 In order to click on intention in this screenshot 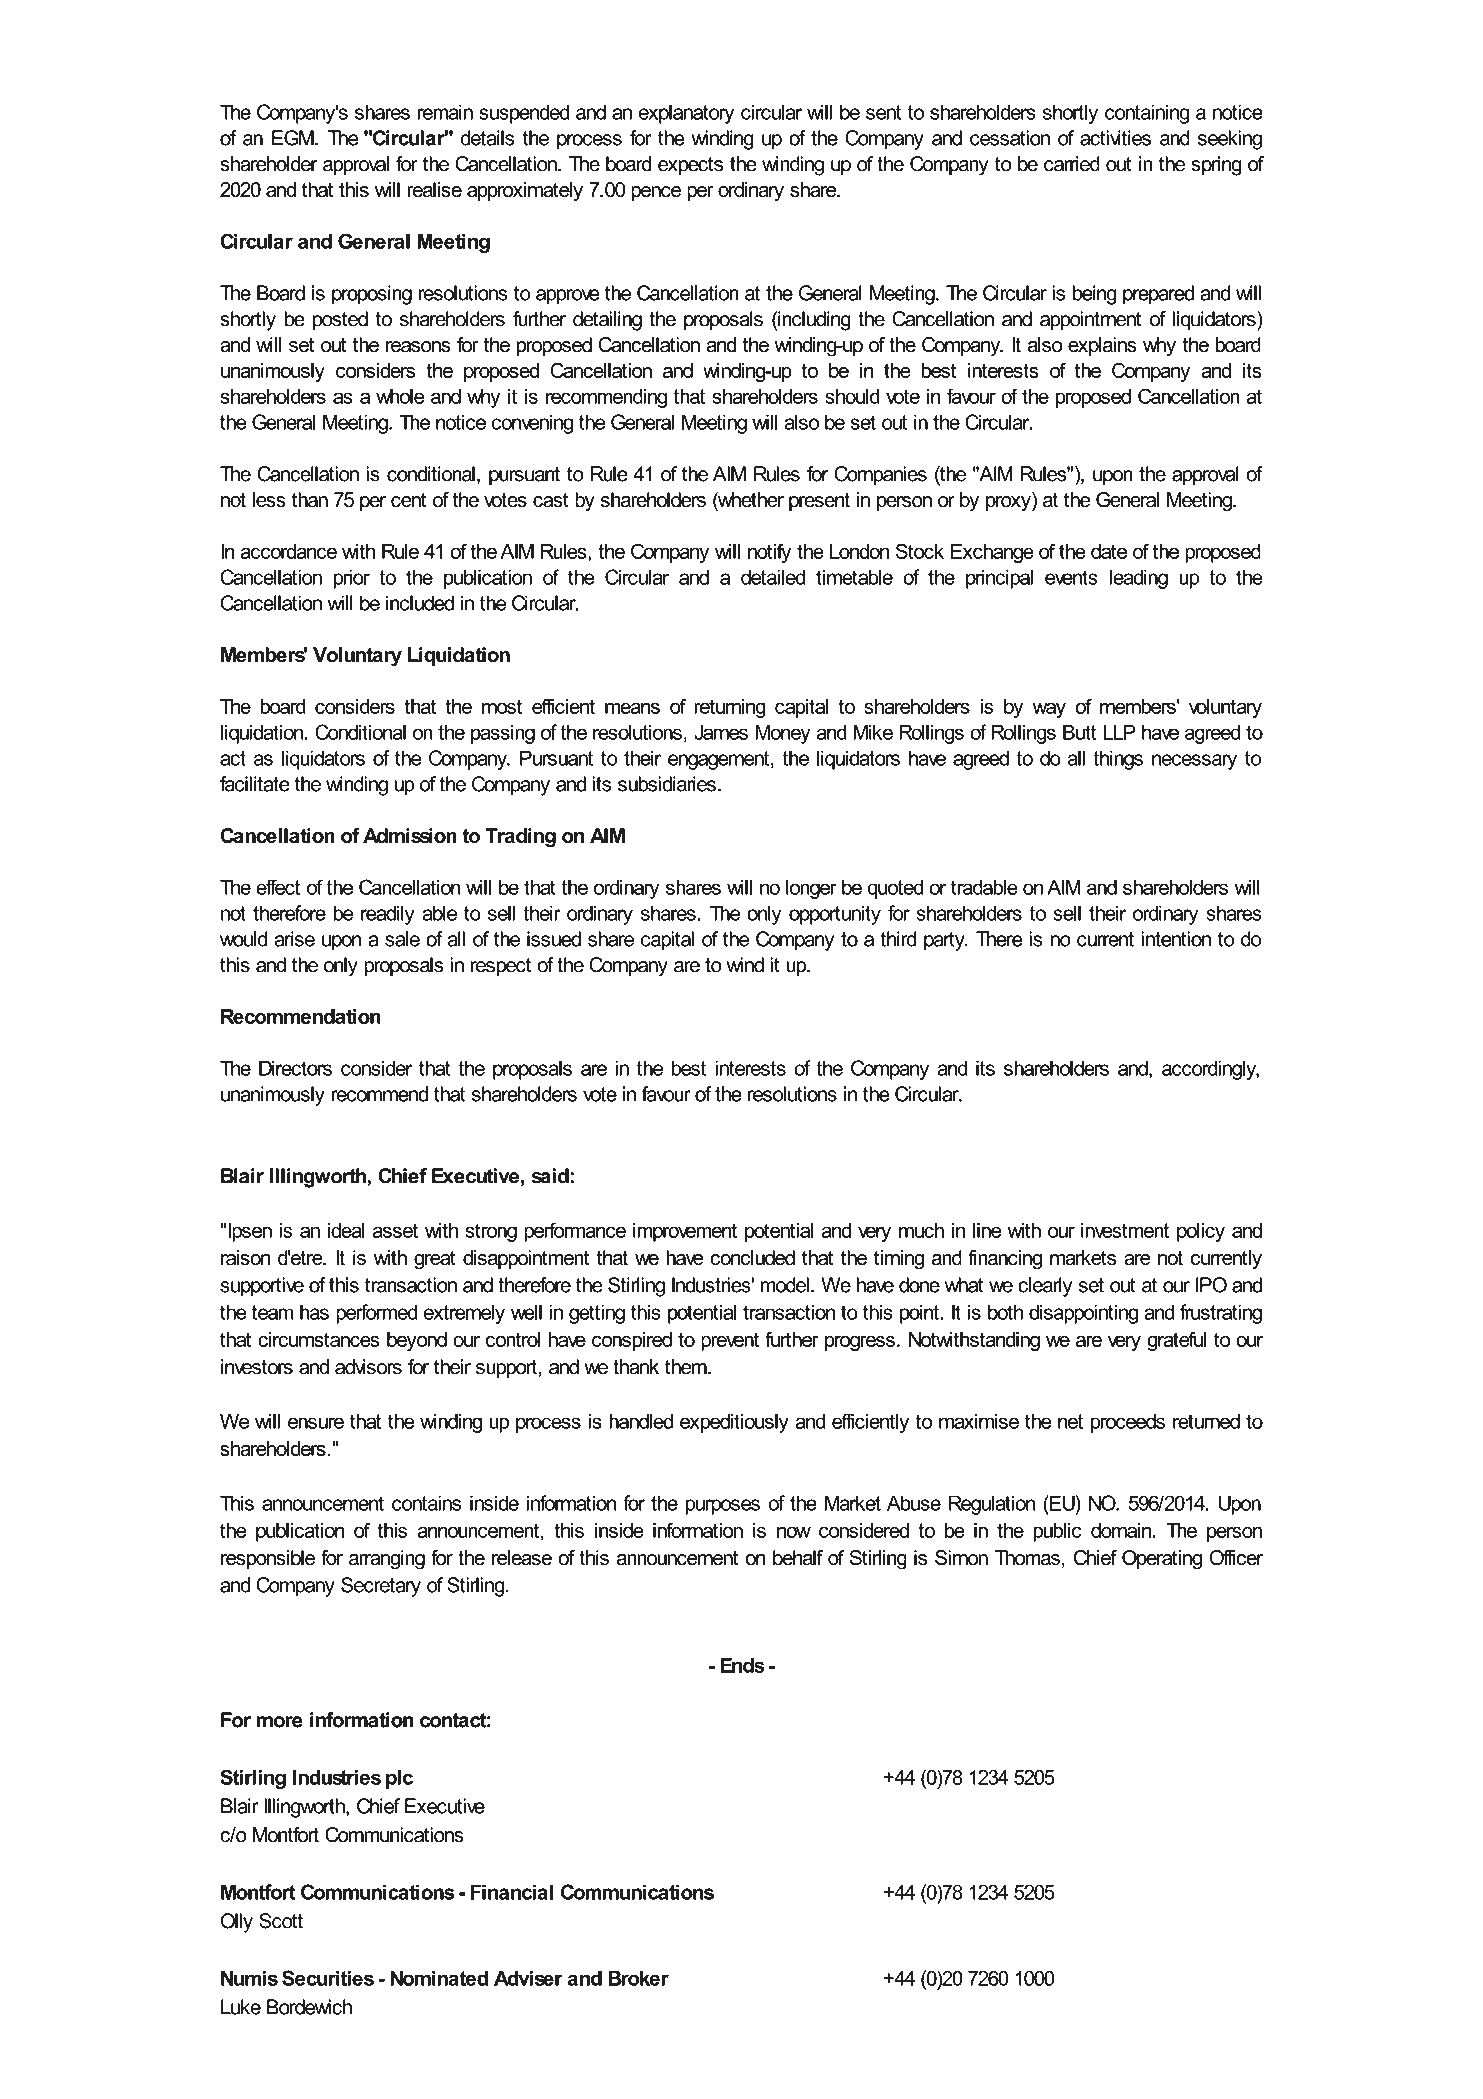, I will do `click(1176, 939)`.
